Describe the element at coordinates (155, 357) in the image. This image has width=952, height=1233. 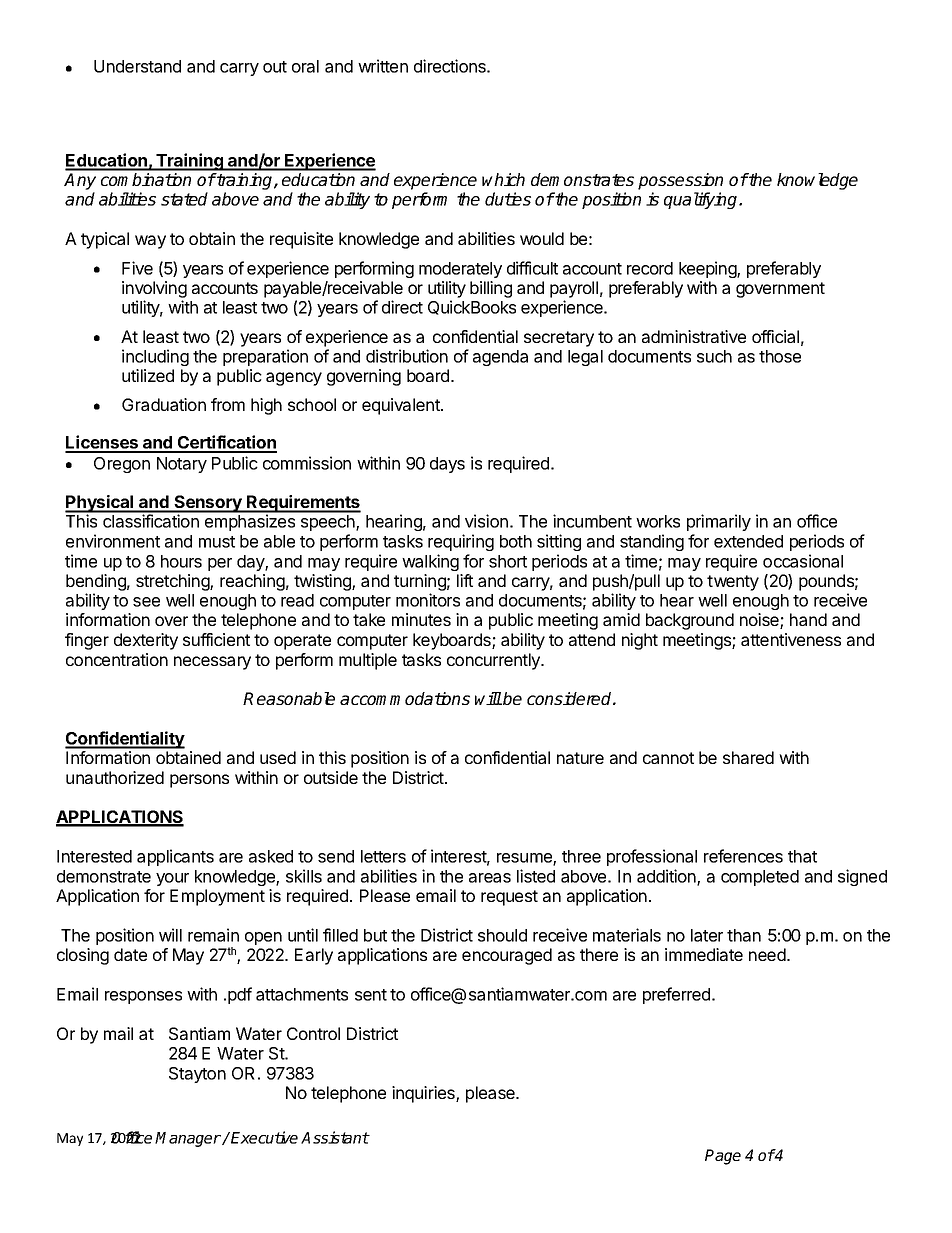
I see `including` at that location.
